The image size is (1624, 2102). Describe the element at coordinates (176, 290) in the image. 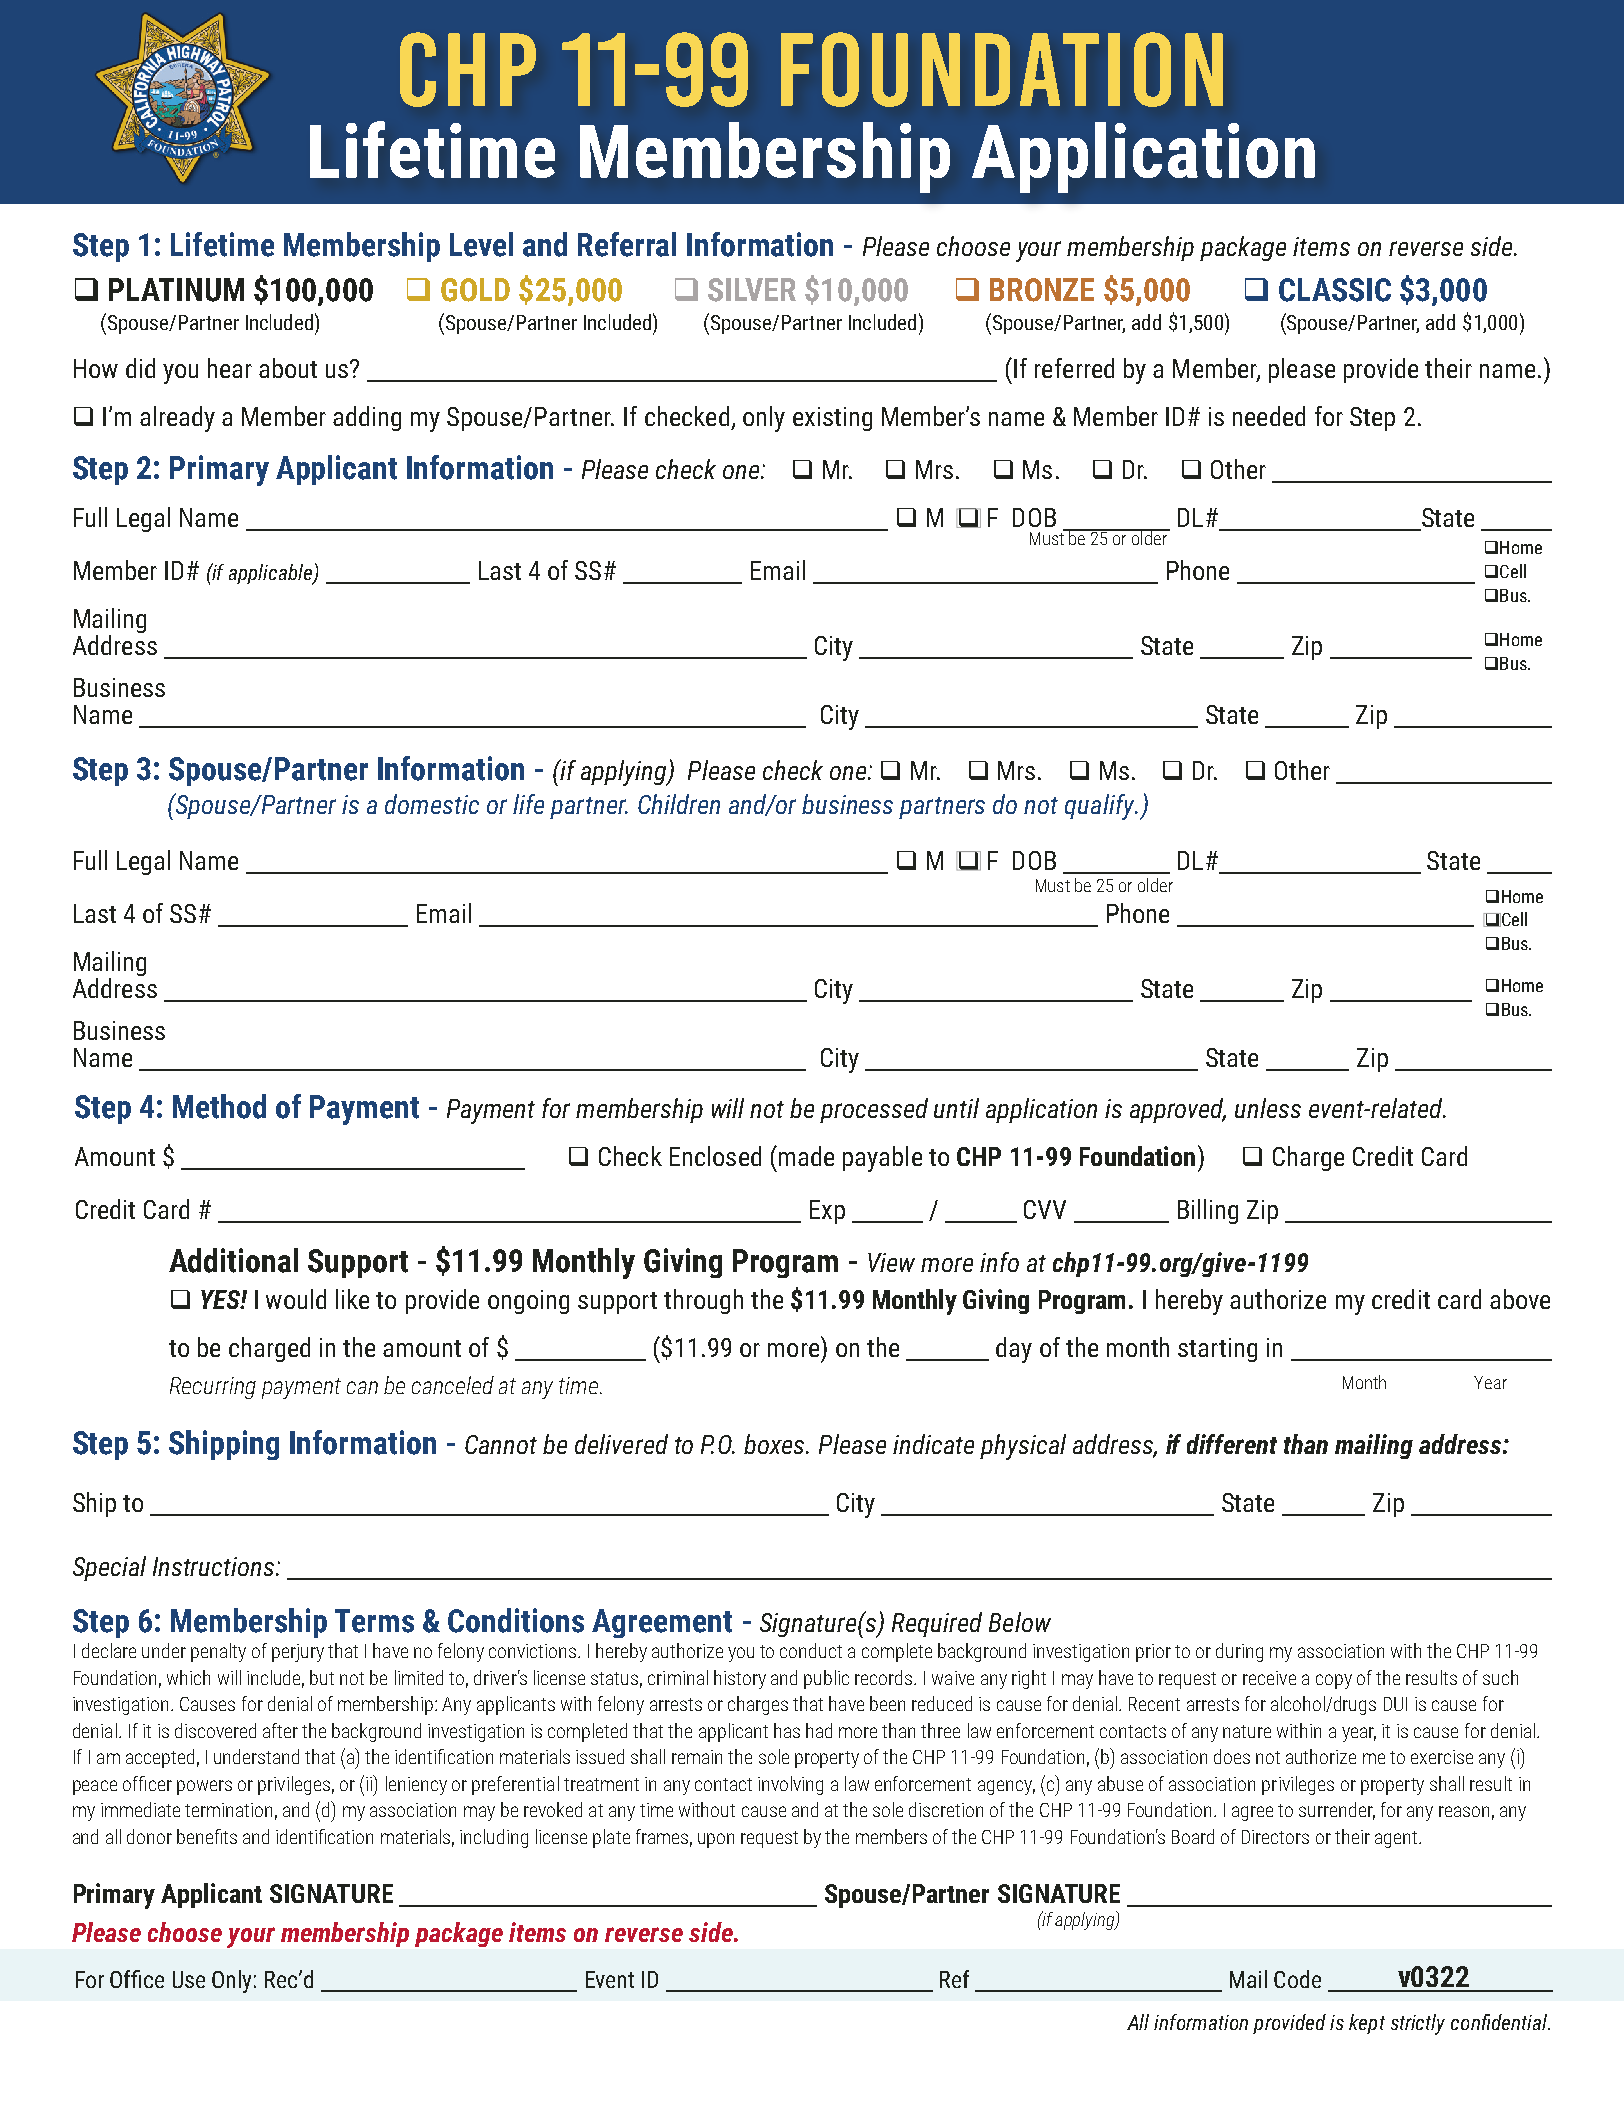

I see `PLATINUM` at that location.
